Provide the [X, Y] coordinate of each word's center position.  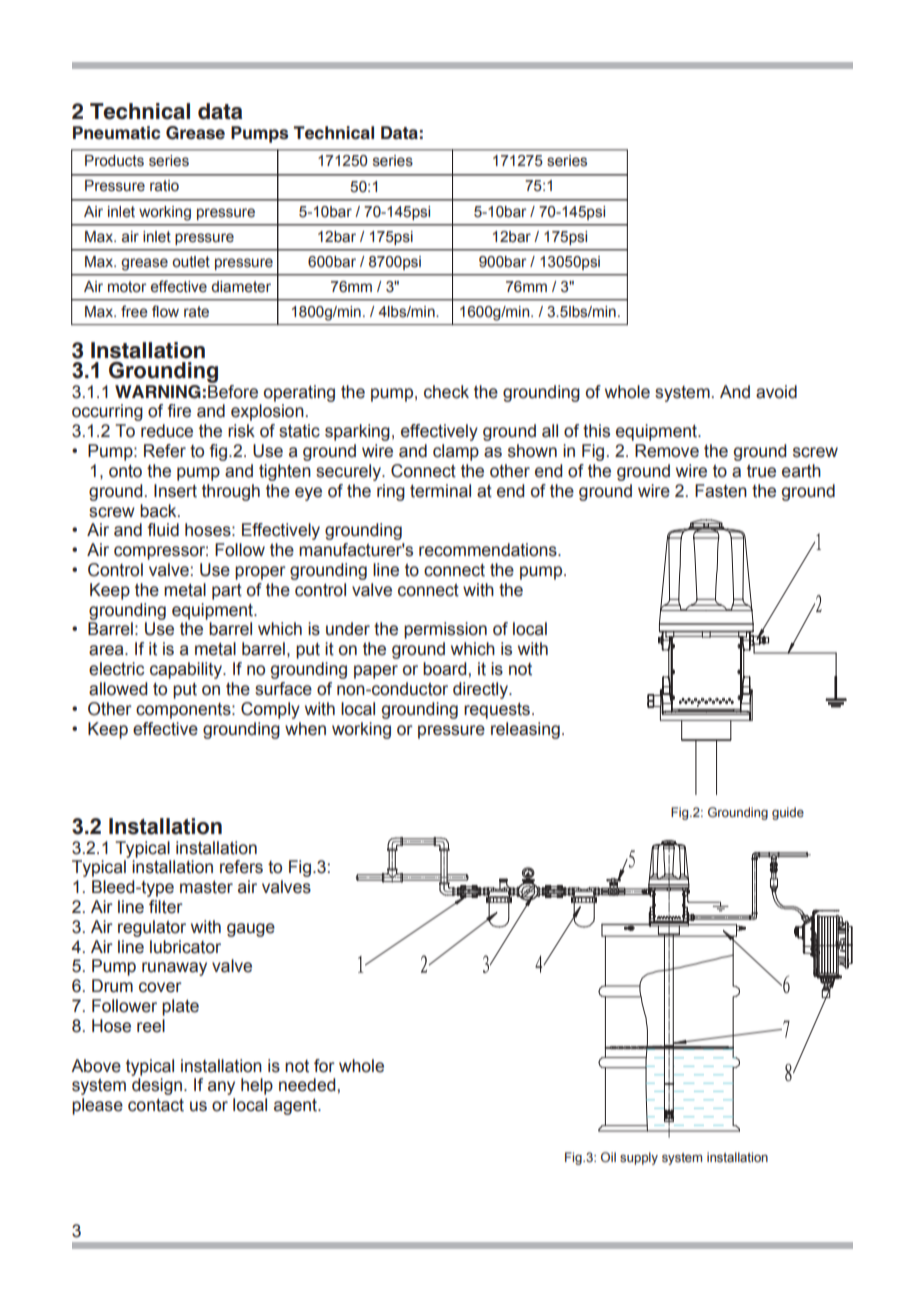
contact [156, 1105]
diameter [241, 287]
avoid [776, 392]
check [446, 392]
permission [445, 630]
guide [788, 813]
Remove [667, 451]
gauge [251, 930]
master [206, 887]
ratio [164, 186]
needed [308, 1085]
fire [179, 411]
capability [187, 670]
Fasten [721, 491]
